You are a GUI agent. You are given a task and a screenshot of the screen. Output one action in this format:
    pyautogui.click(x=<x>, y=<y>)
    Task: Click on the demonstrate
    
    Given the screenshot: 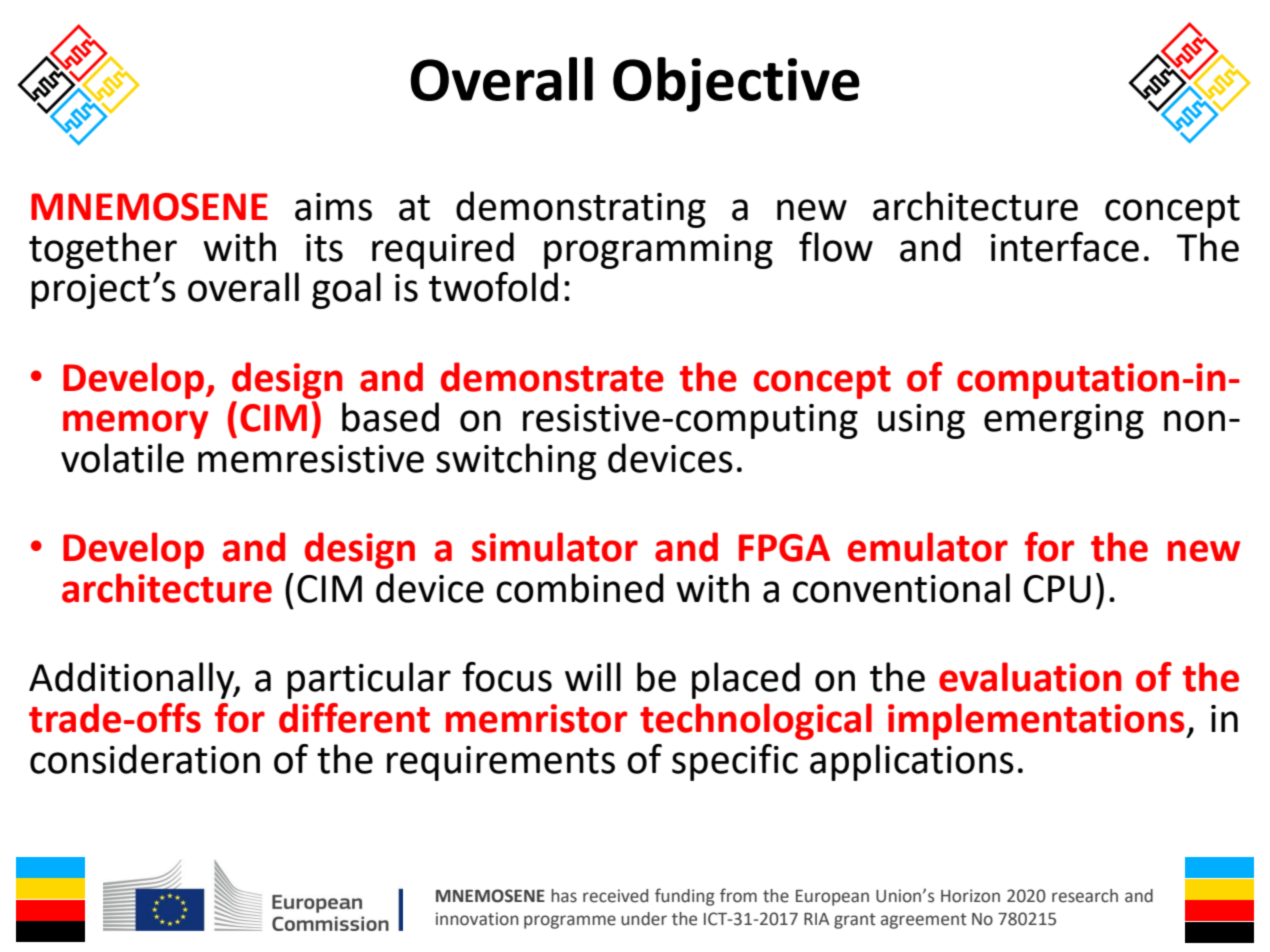 What is the action you would take?
    pyautogui.click(x=552, y=377)
